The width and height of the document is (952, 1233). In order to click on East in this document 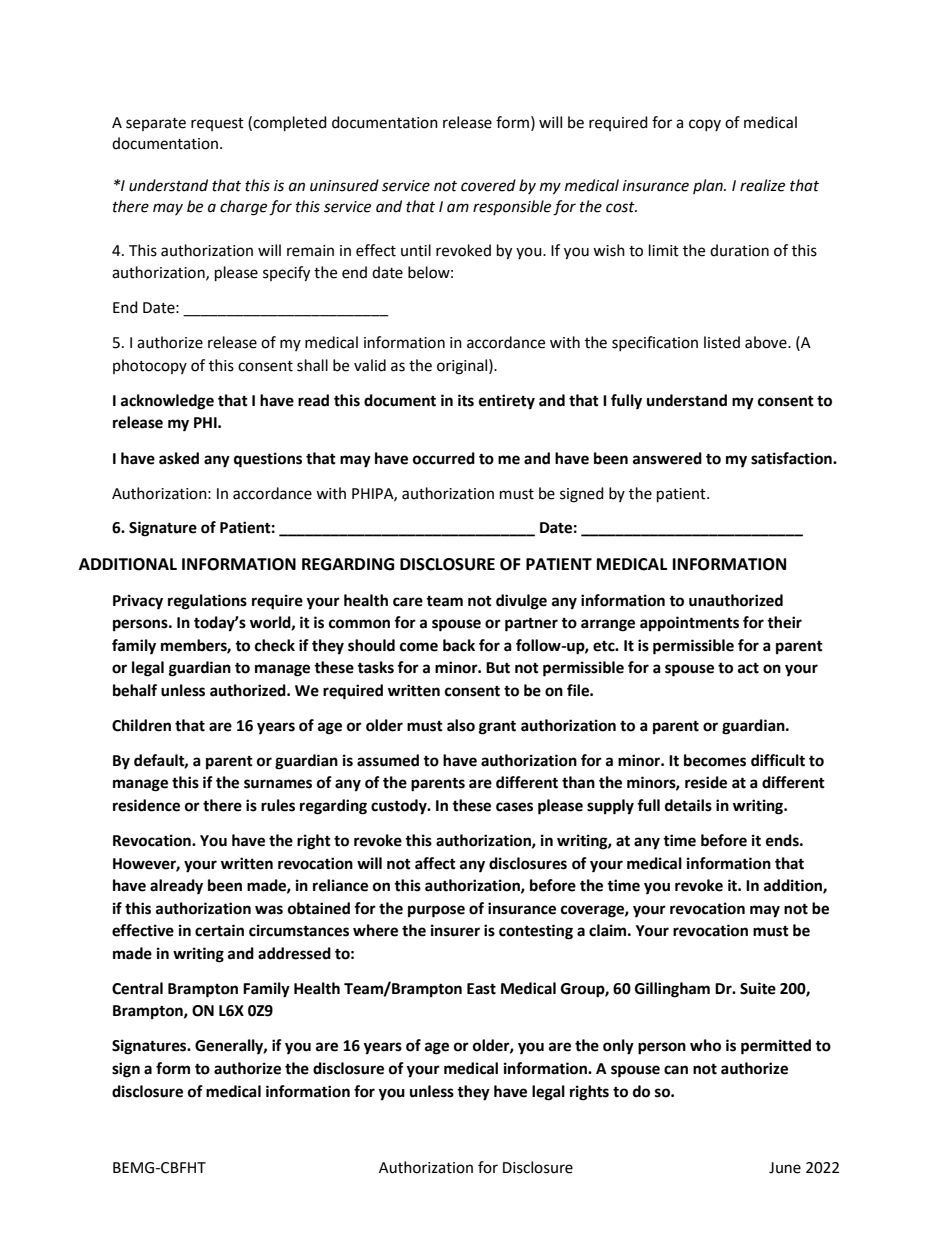, I will do `click(481, 989)`.
